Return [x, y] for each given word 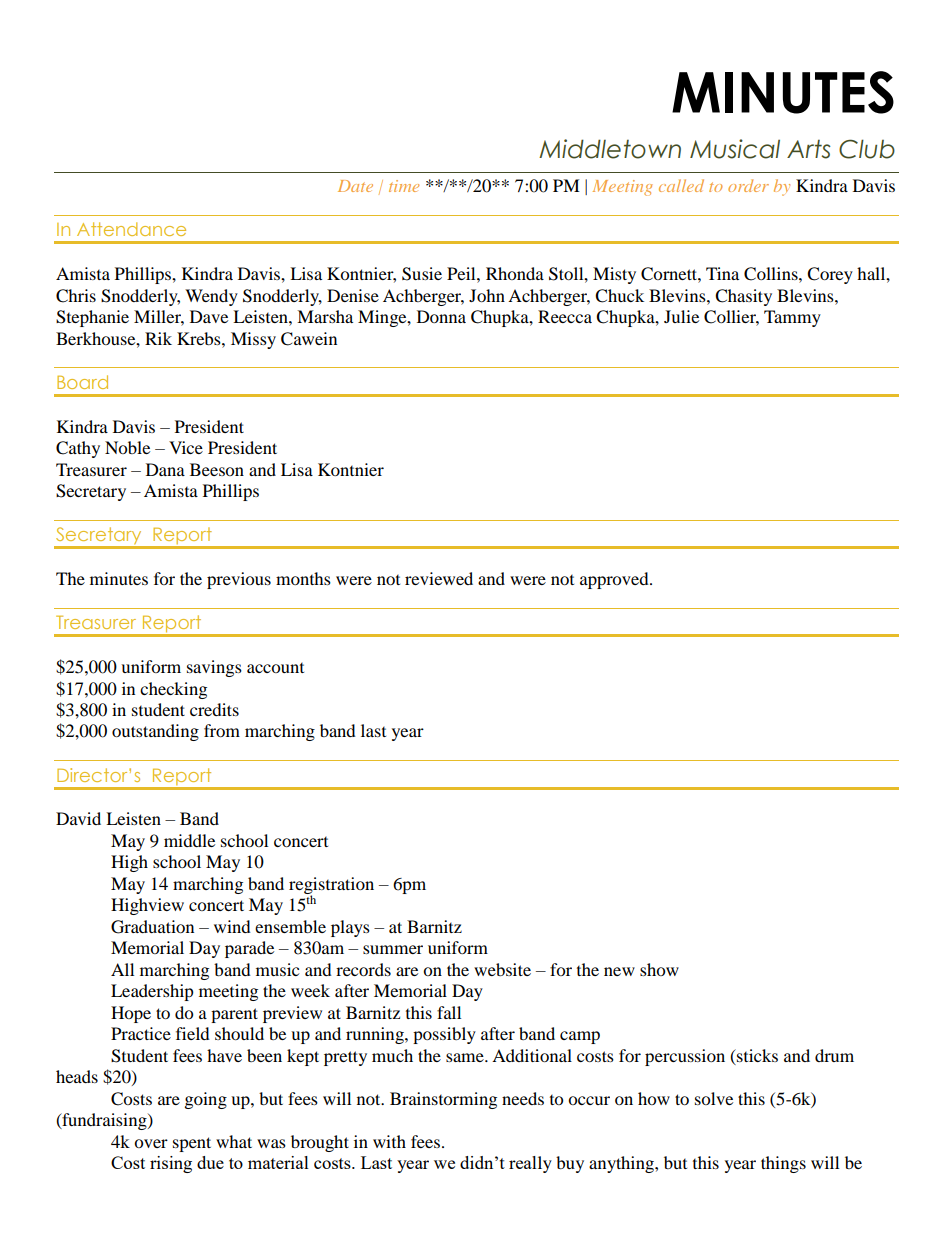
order [748, 185]
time [404, 186]
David [78, 818]
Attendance [131, 229]
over [151, 1143]
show [659, 969]
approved [615, 580]
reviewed [439, 578]
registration [331, 886]
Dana [165, 469]
